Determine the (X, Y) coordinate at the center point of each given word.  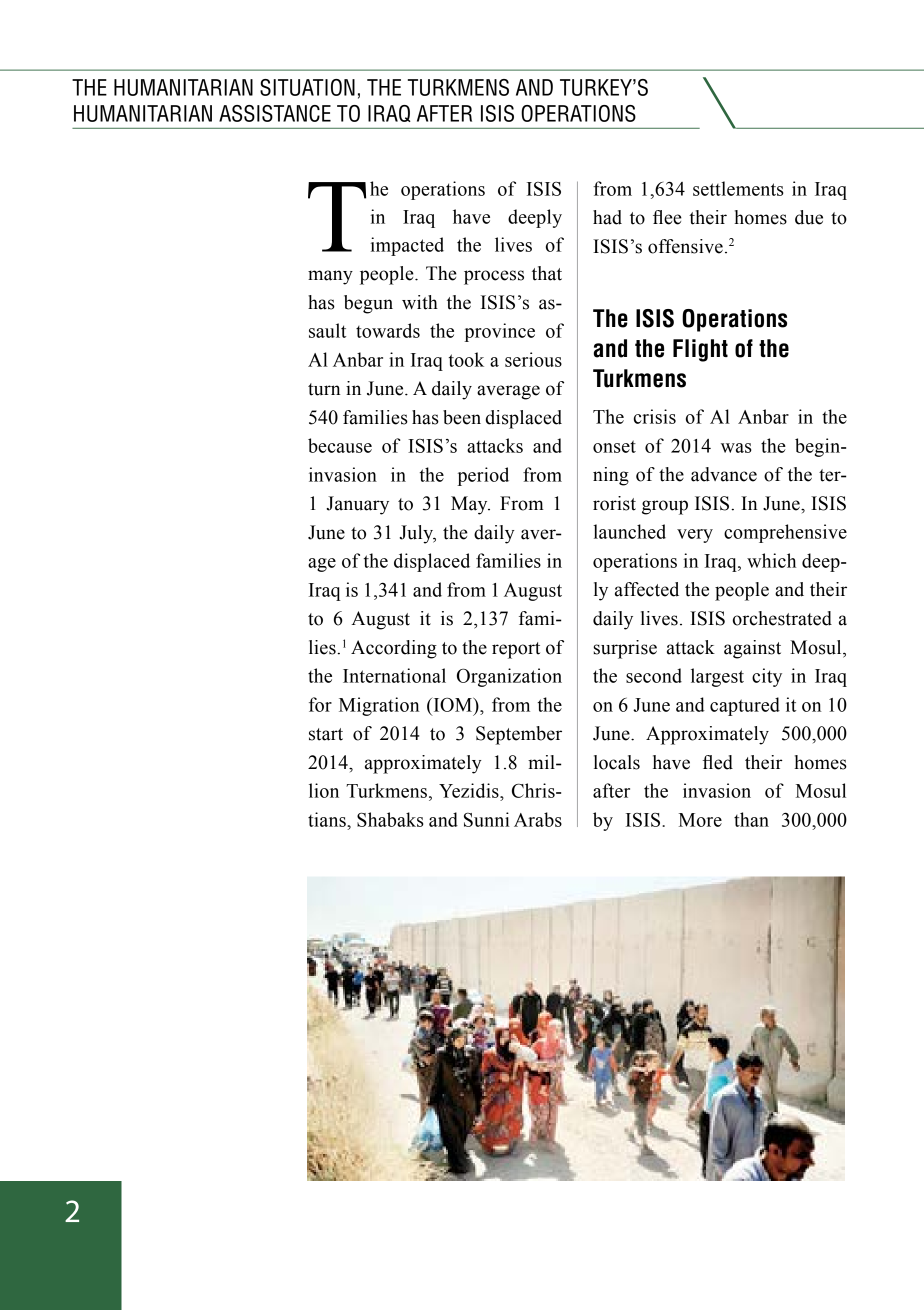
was (736, 448)
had (607, 217)
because (340, 445)
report (516, 650)
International (394, 675)
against (752, 649)
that (547, 273)
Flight (700, 350)
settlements (738, 188)
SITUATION (307, 87)
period (483, 476)
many (330, 277)
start (326, 734)
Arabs (538, 819)
